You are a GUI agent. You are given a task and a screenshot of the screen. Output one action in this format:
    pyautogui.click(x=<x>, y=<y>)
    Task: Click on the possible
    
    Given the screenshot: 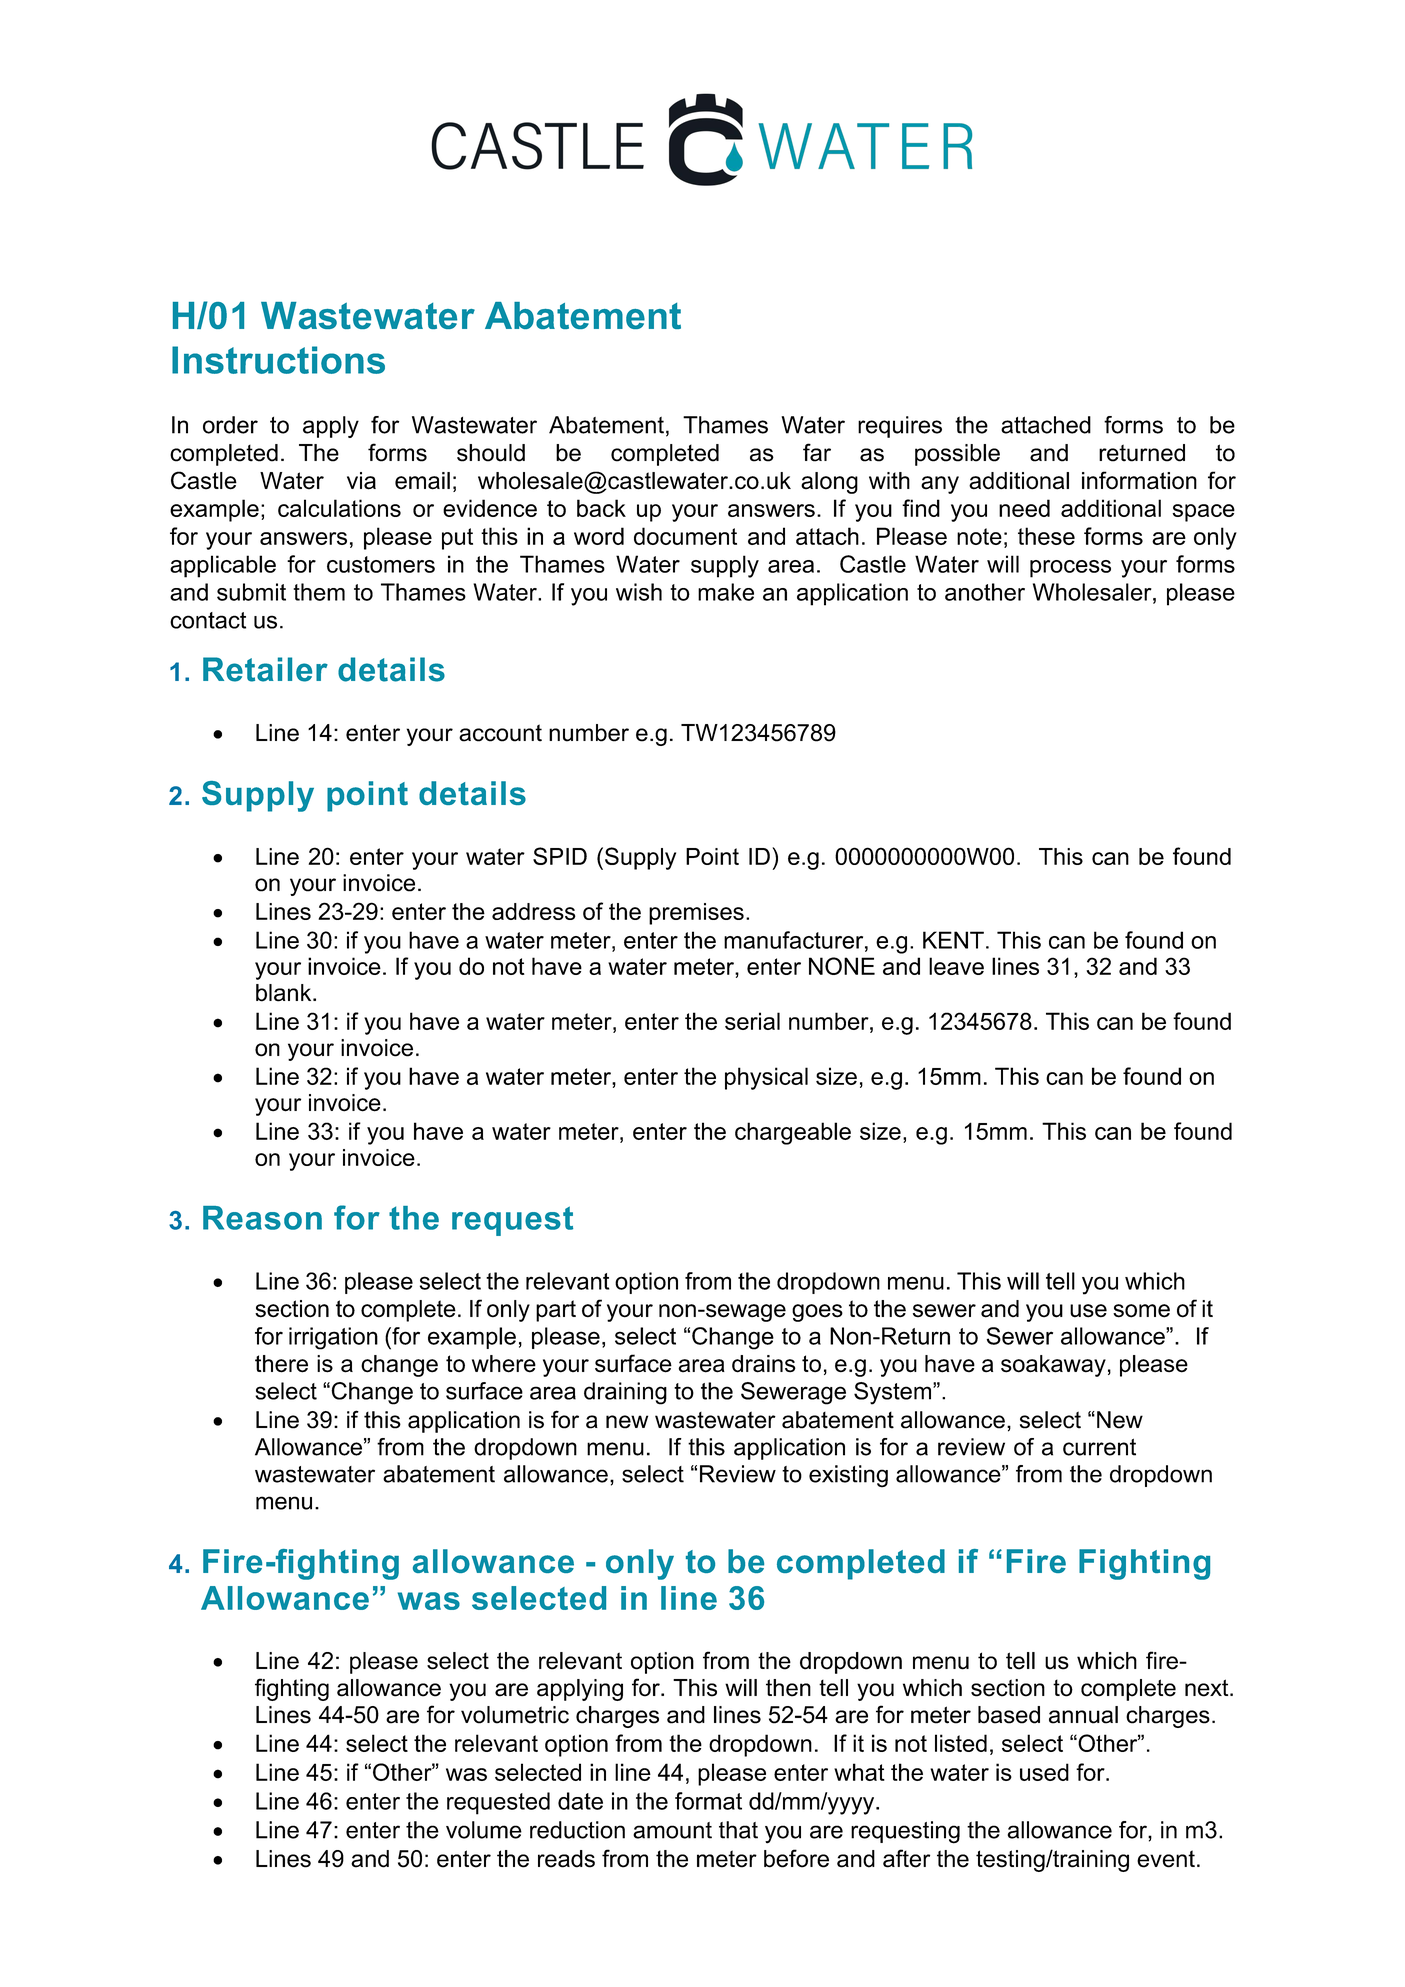 What is the action you would take?
    pyautogui.click(x=957, y=455)
